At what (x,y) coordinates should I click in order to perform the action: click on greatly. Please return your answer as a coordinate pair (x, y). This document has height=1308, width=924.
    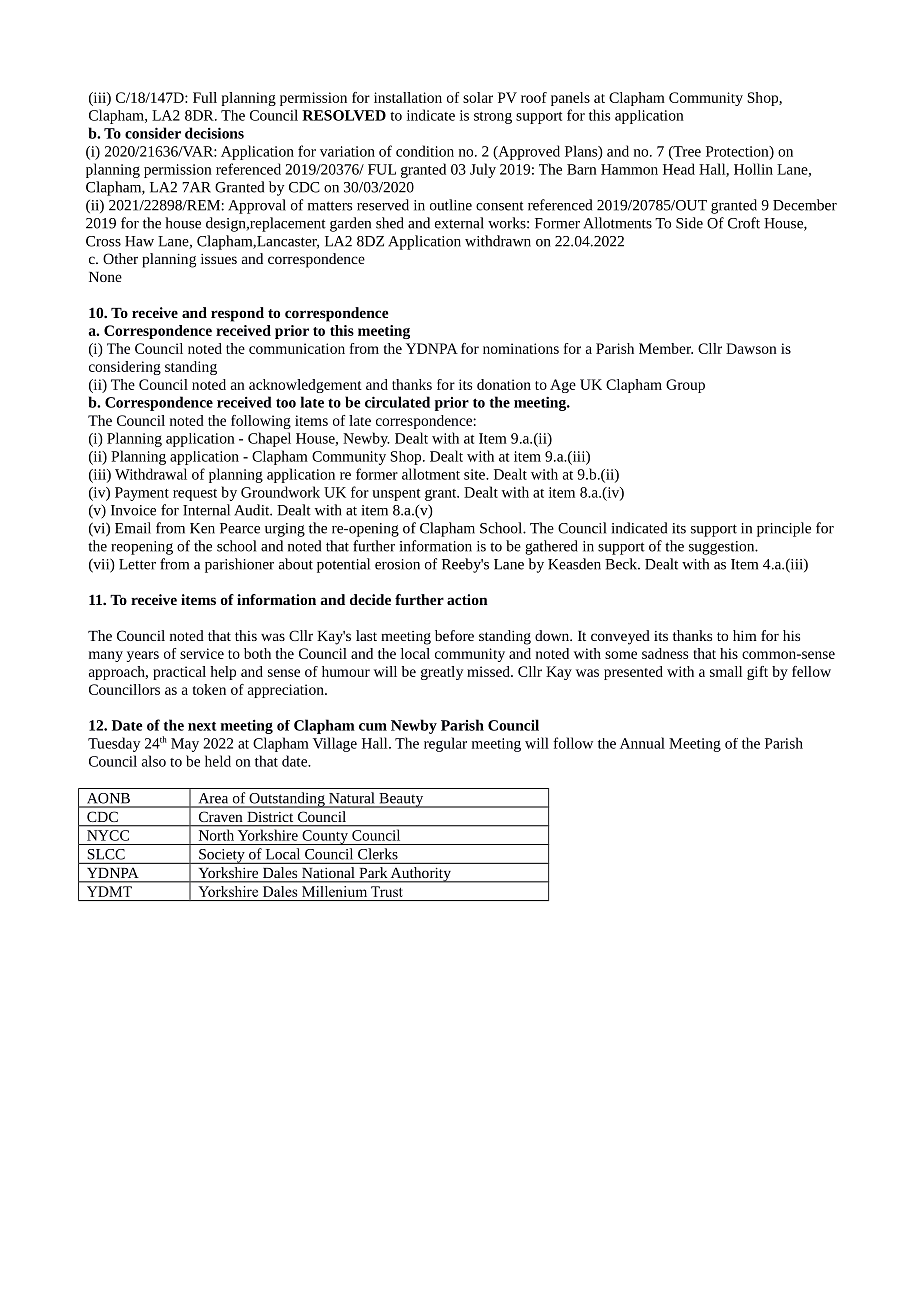
    Looking at the image, I should click on (442, 673).
